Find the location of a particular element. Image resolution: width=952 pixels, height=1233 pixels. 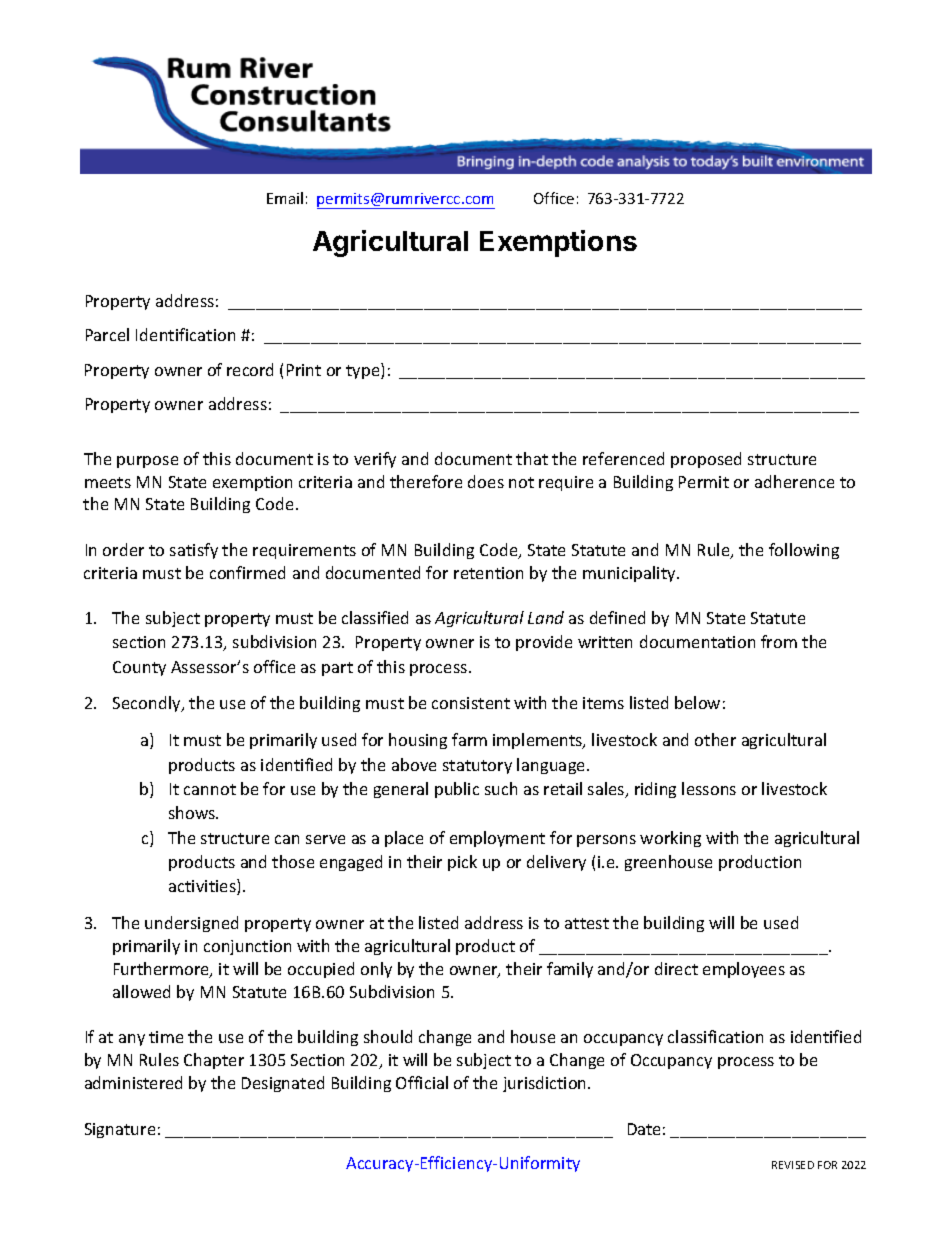

Signature is located at coordinates (120, 1130).
